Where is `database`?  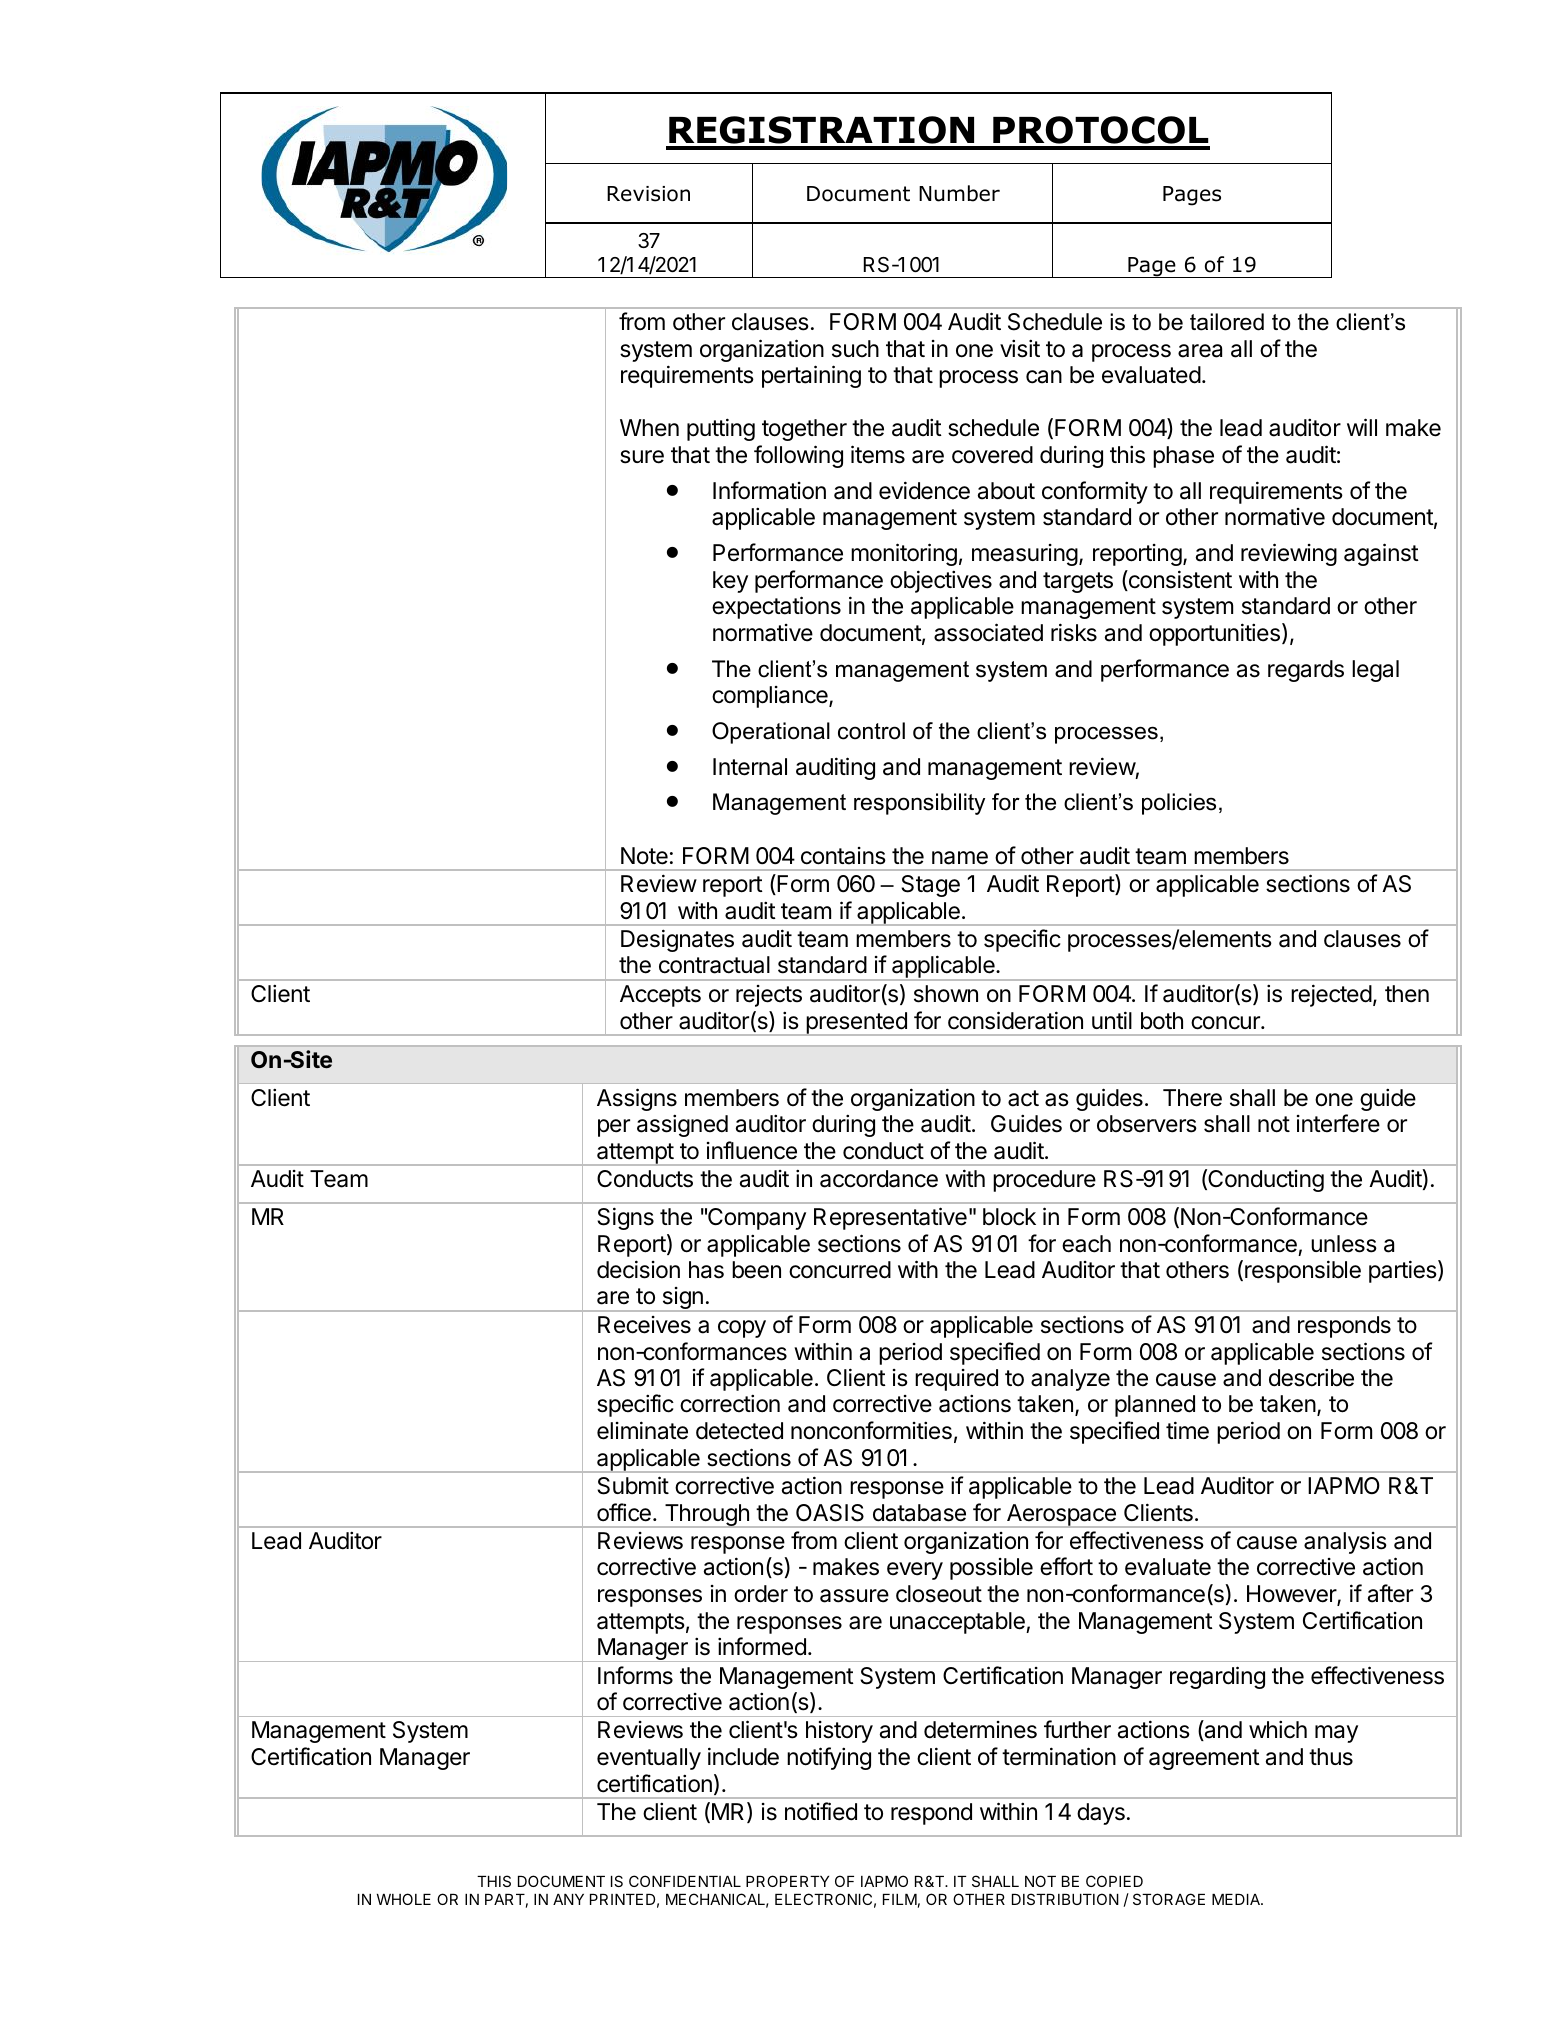 database is located at coordinates (919, 1513).
